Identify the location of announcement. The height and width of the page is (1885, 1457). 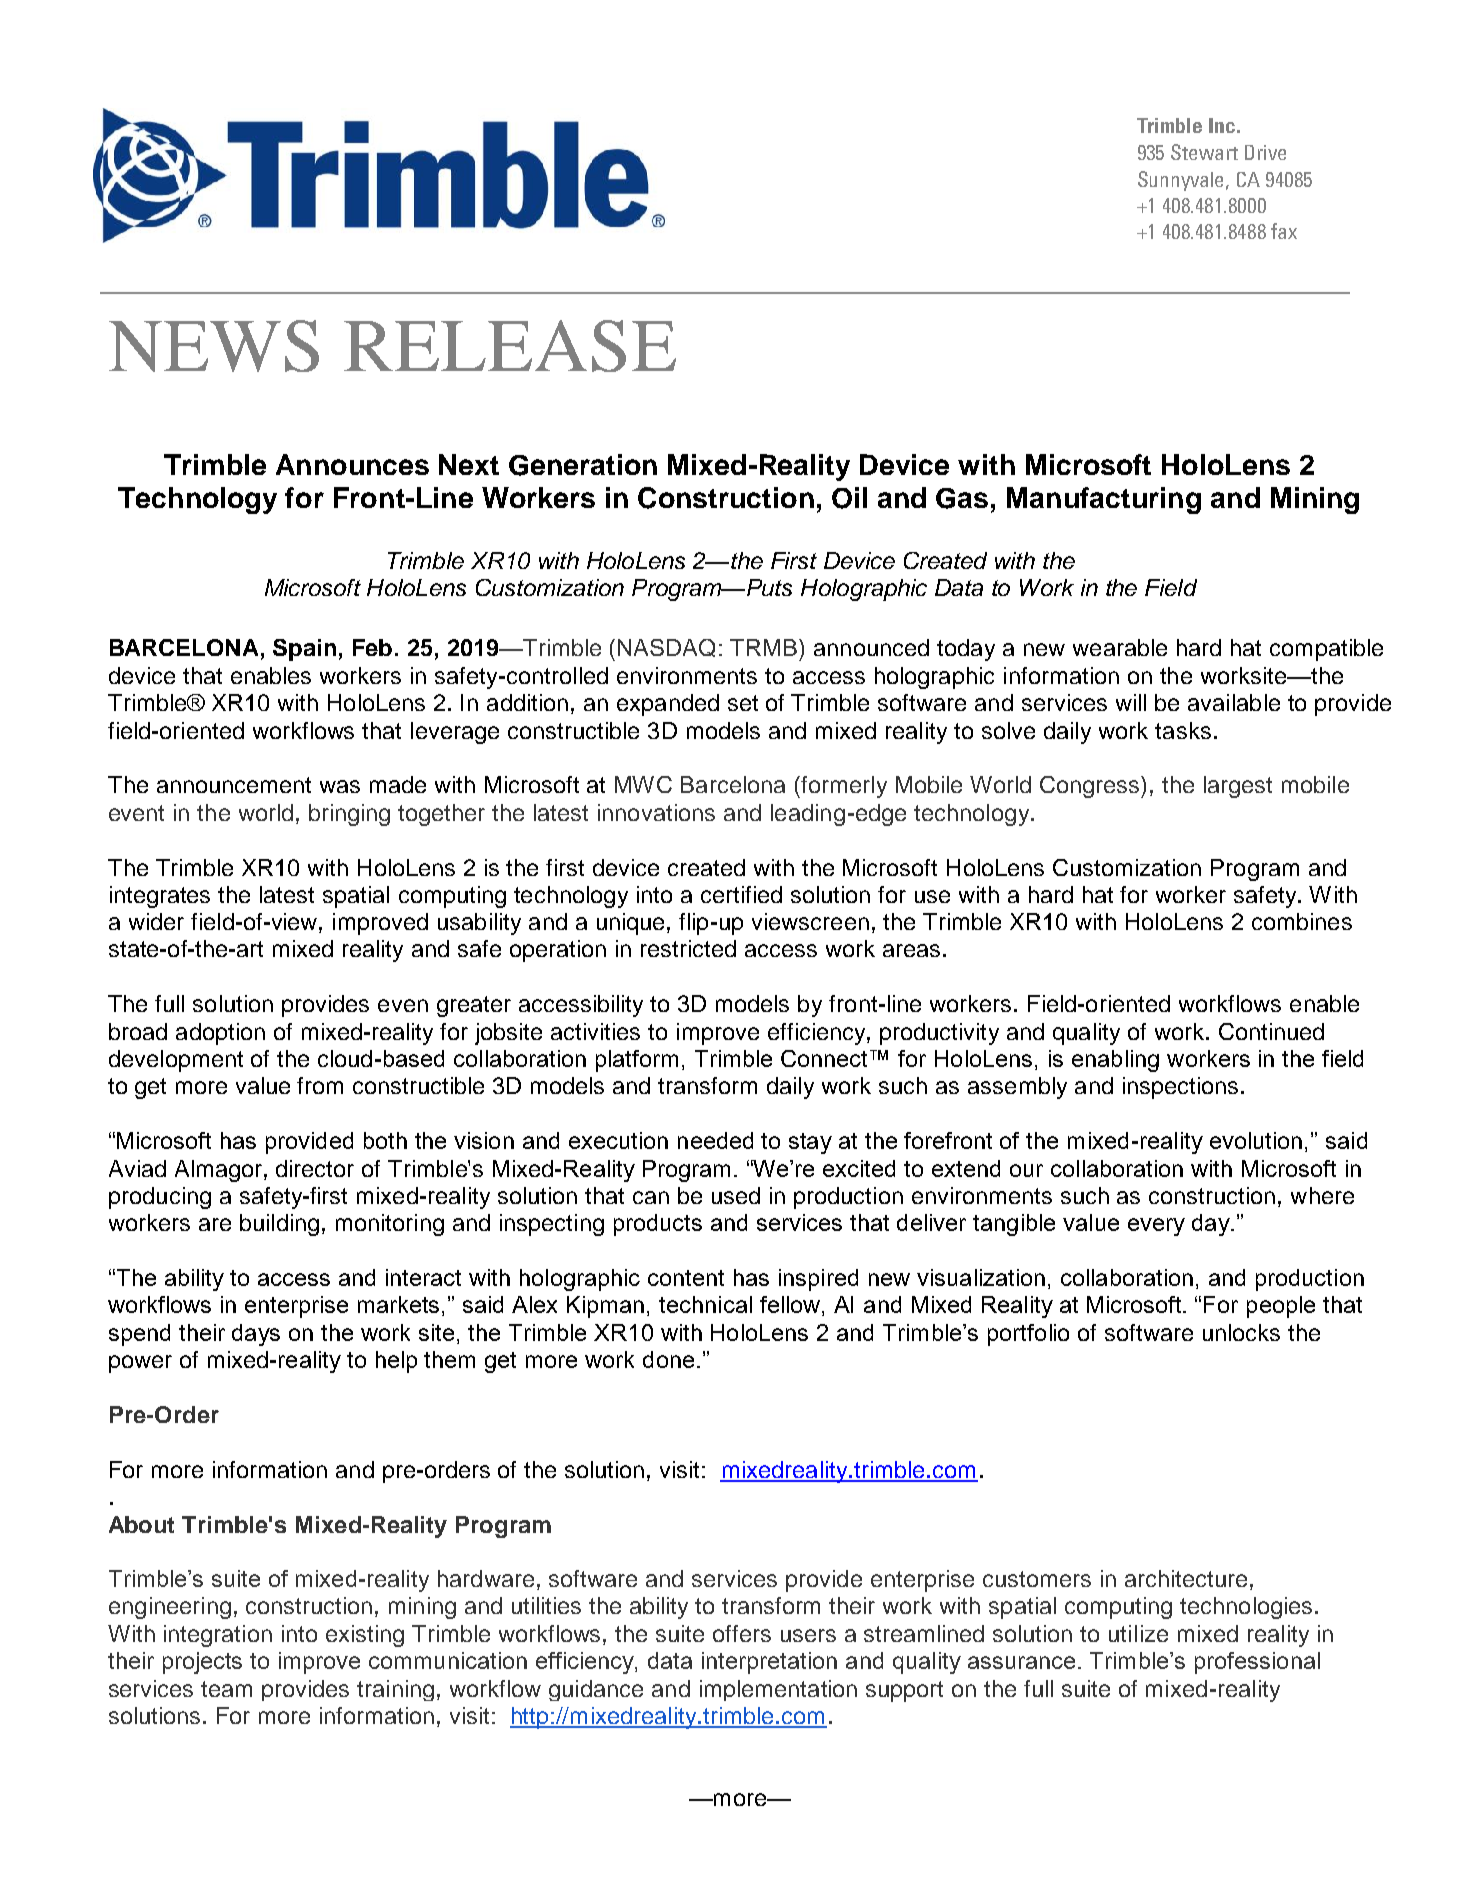
(234, 785).
